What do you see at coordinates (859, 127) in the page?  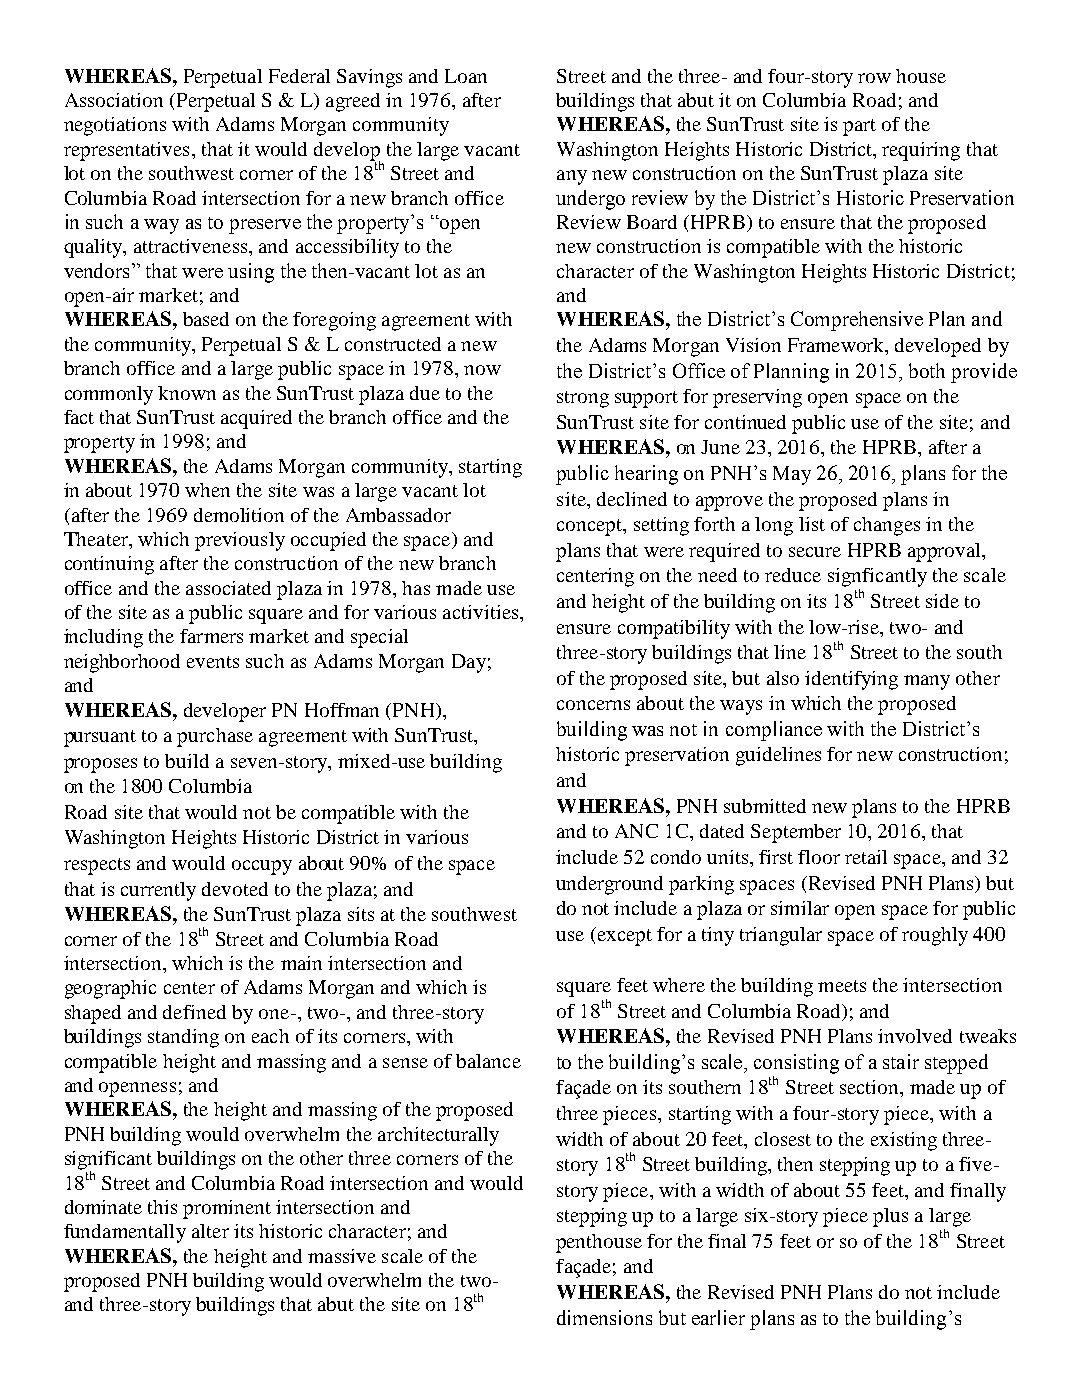 I see `part` at bounding box center [859, 127].
